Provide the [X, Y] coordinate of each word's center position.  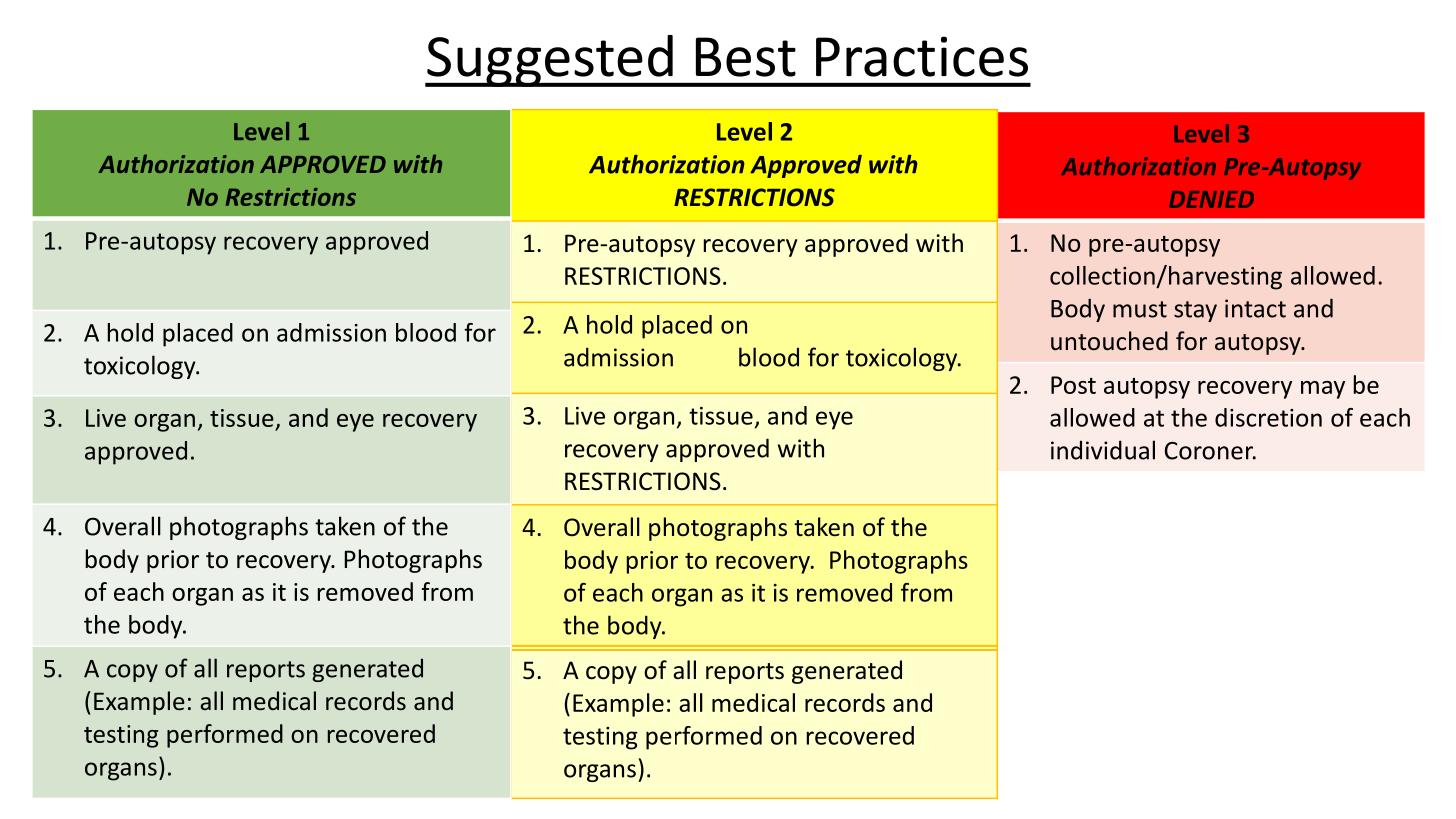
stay [1195, 311]
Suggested [550, 61]
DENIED [1211, 199]
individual [1103, 450]
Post [1073, 385]
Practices [922, 56]
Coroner [1210, 451]
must [1140, 309]
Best [746, 57]
